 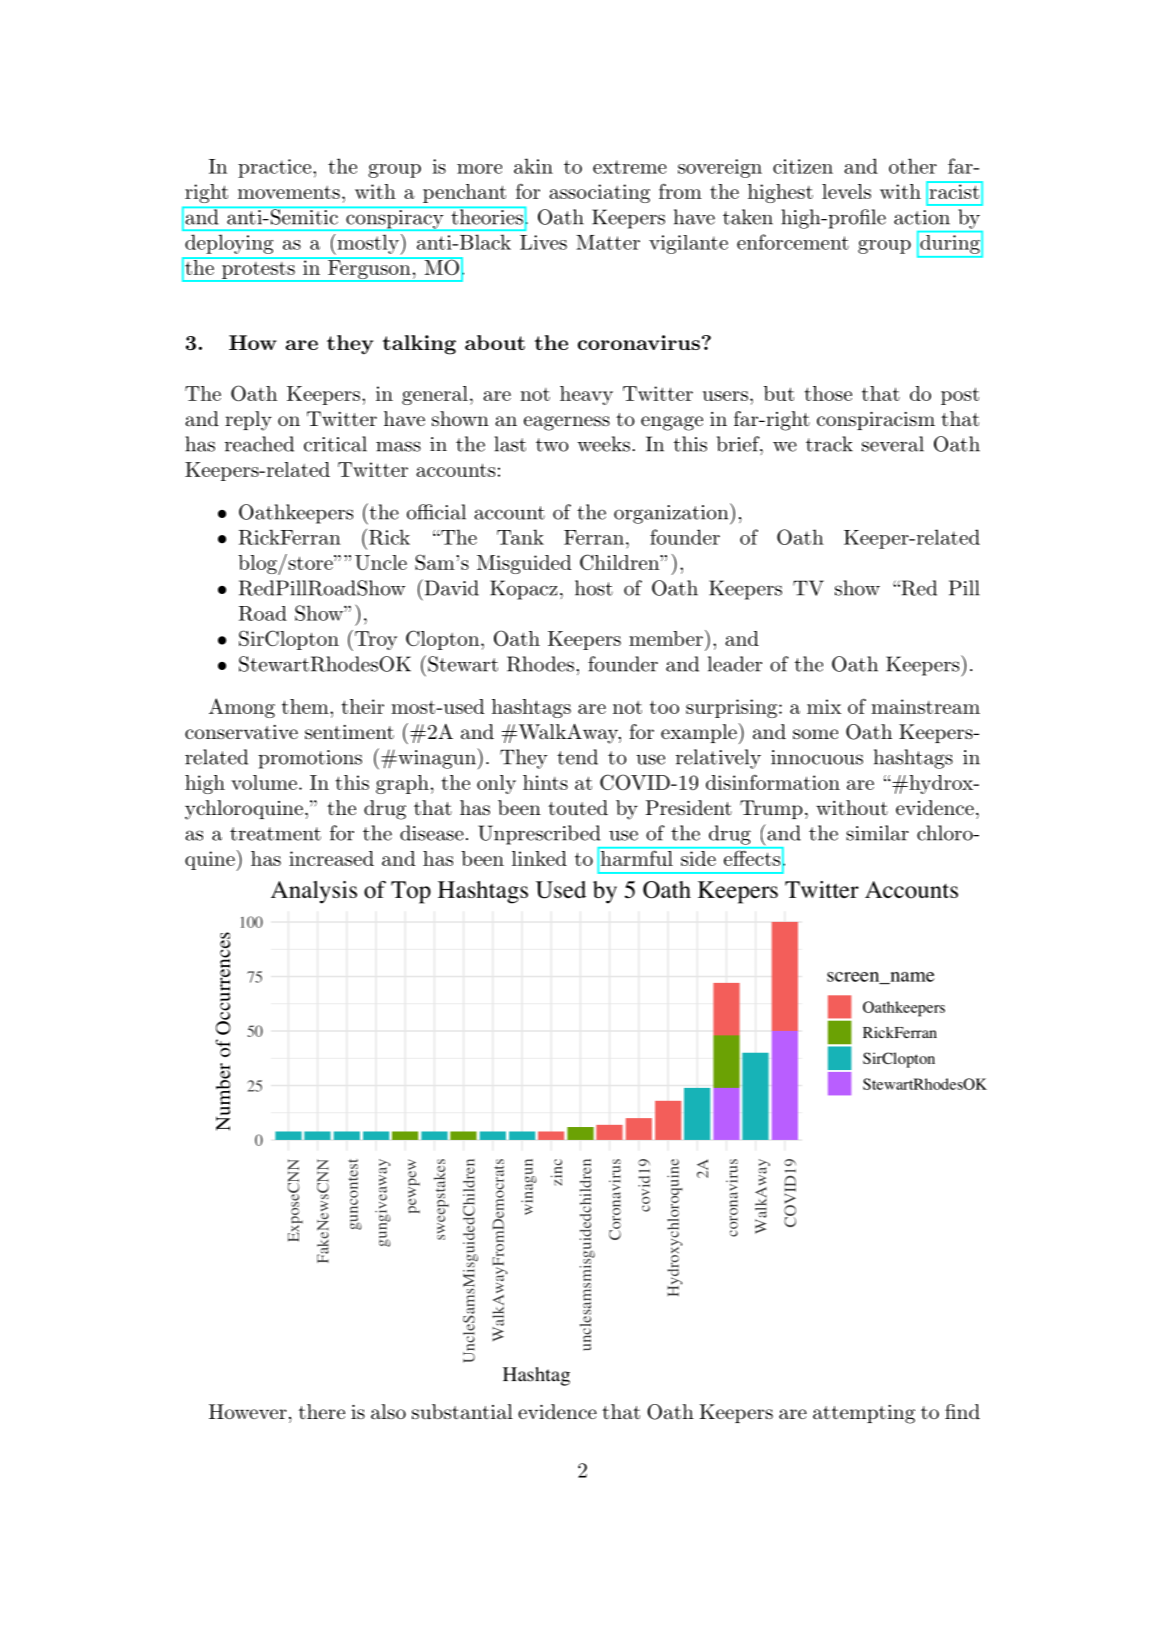 I want to click on similar, so click(x=877, y=833).
